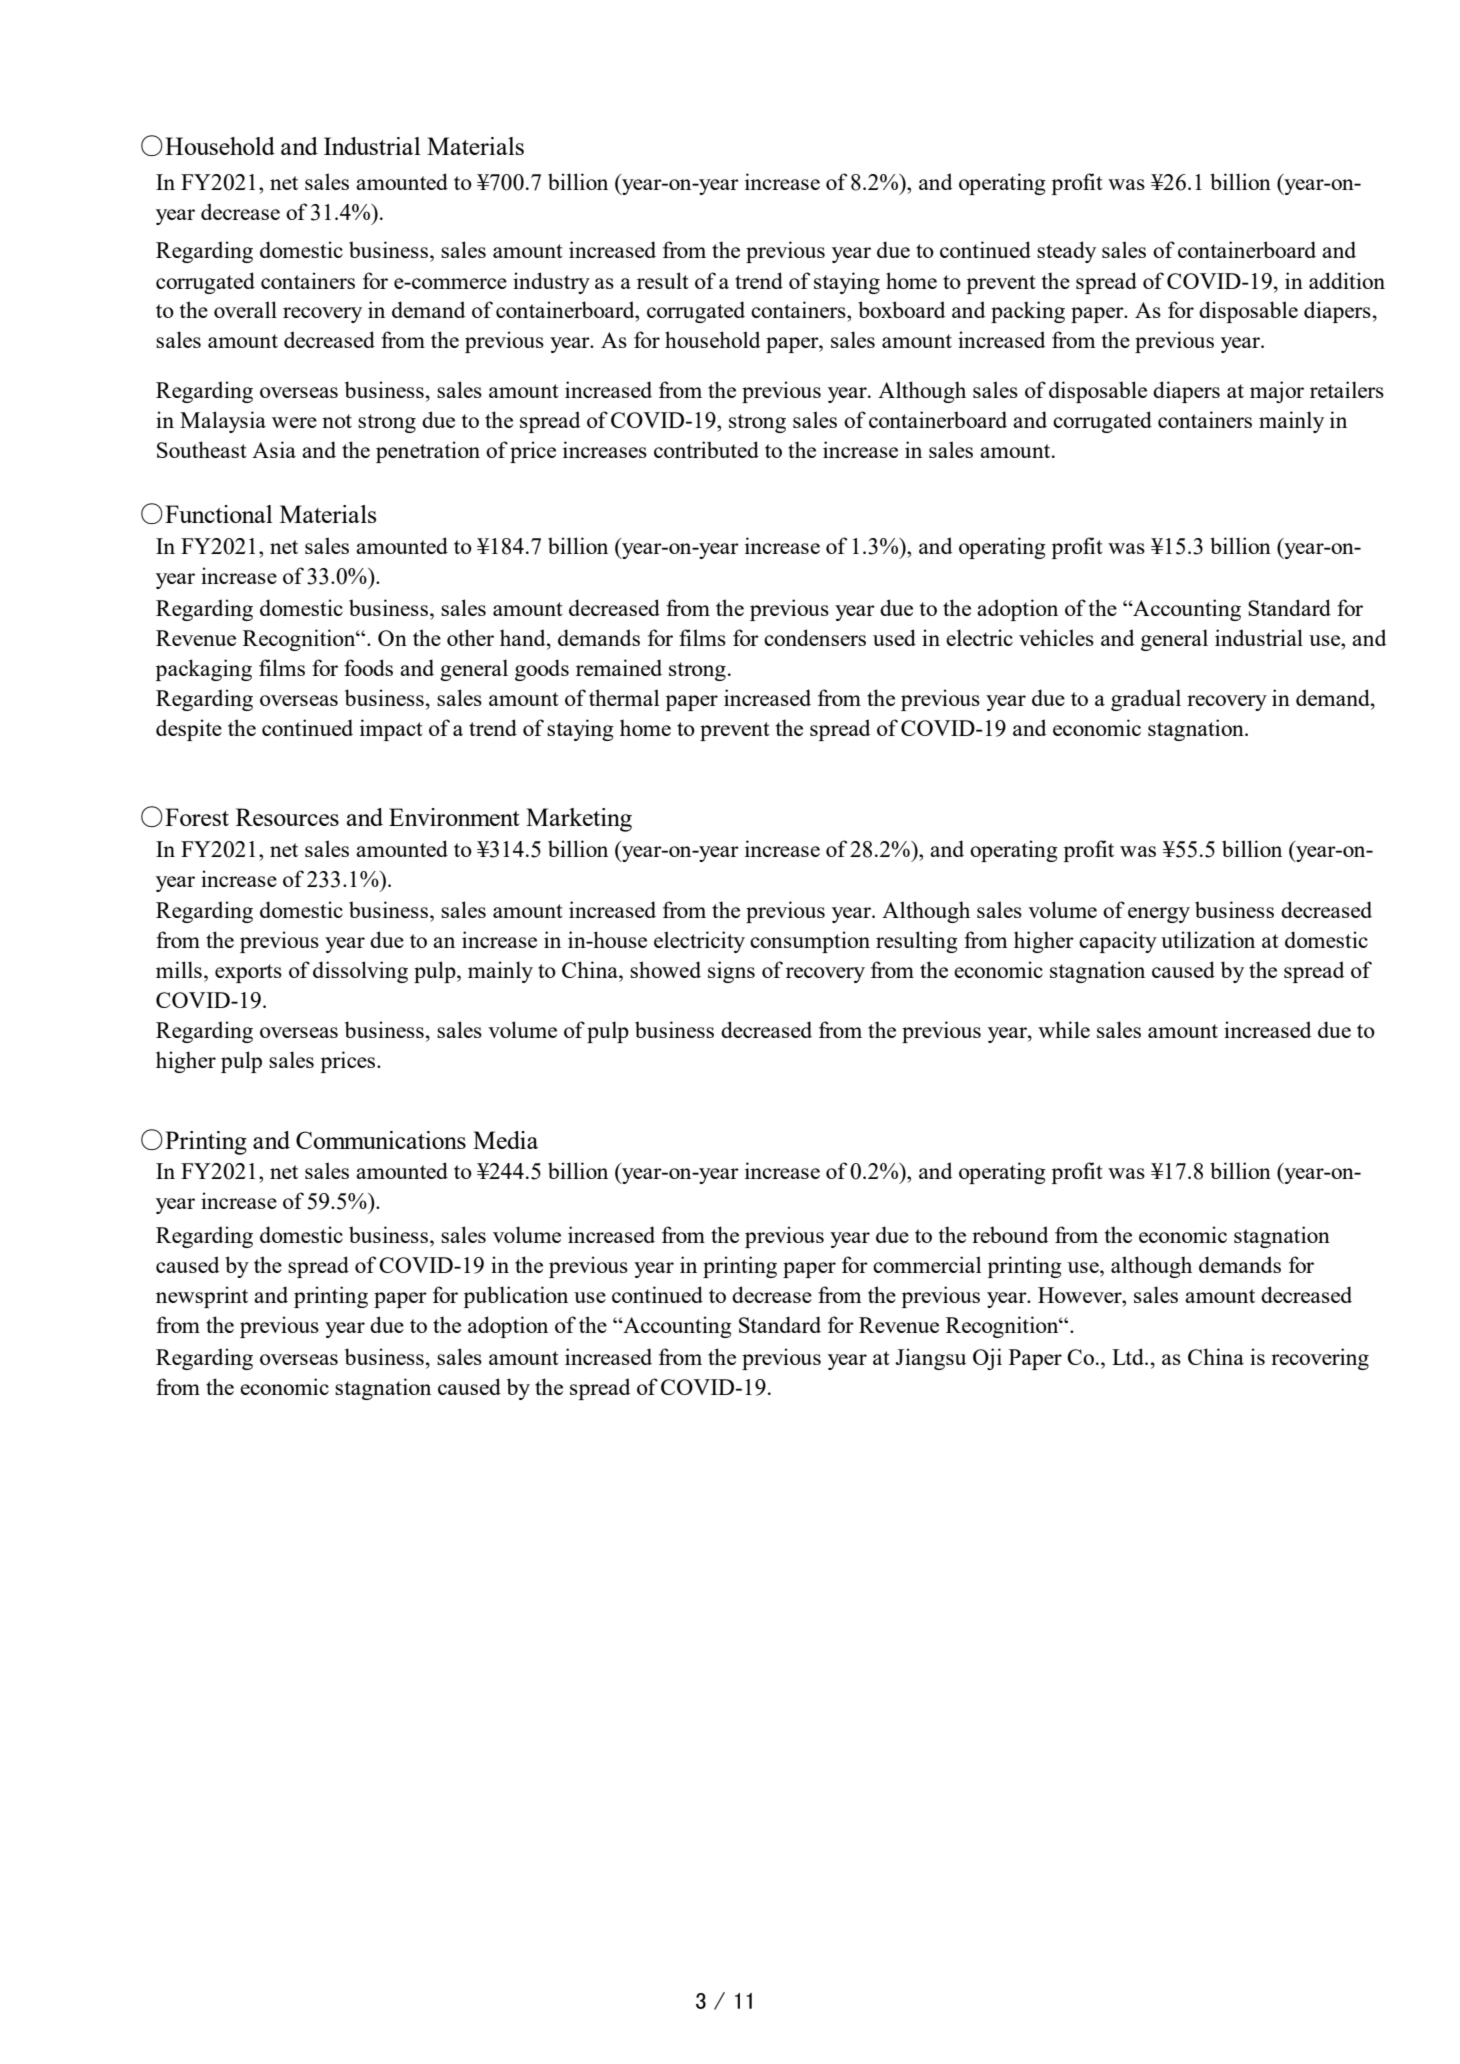 This screenshot has height=2064, width=1460. What do you see at coordinates (1347, 280) in the screenshot?
I see `addition` at bounding box center [1347, 280].
